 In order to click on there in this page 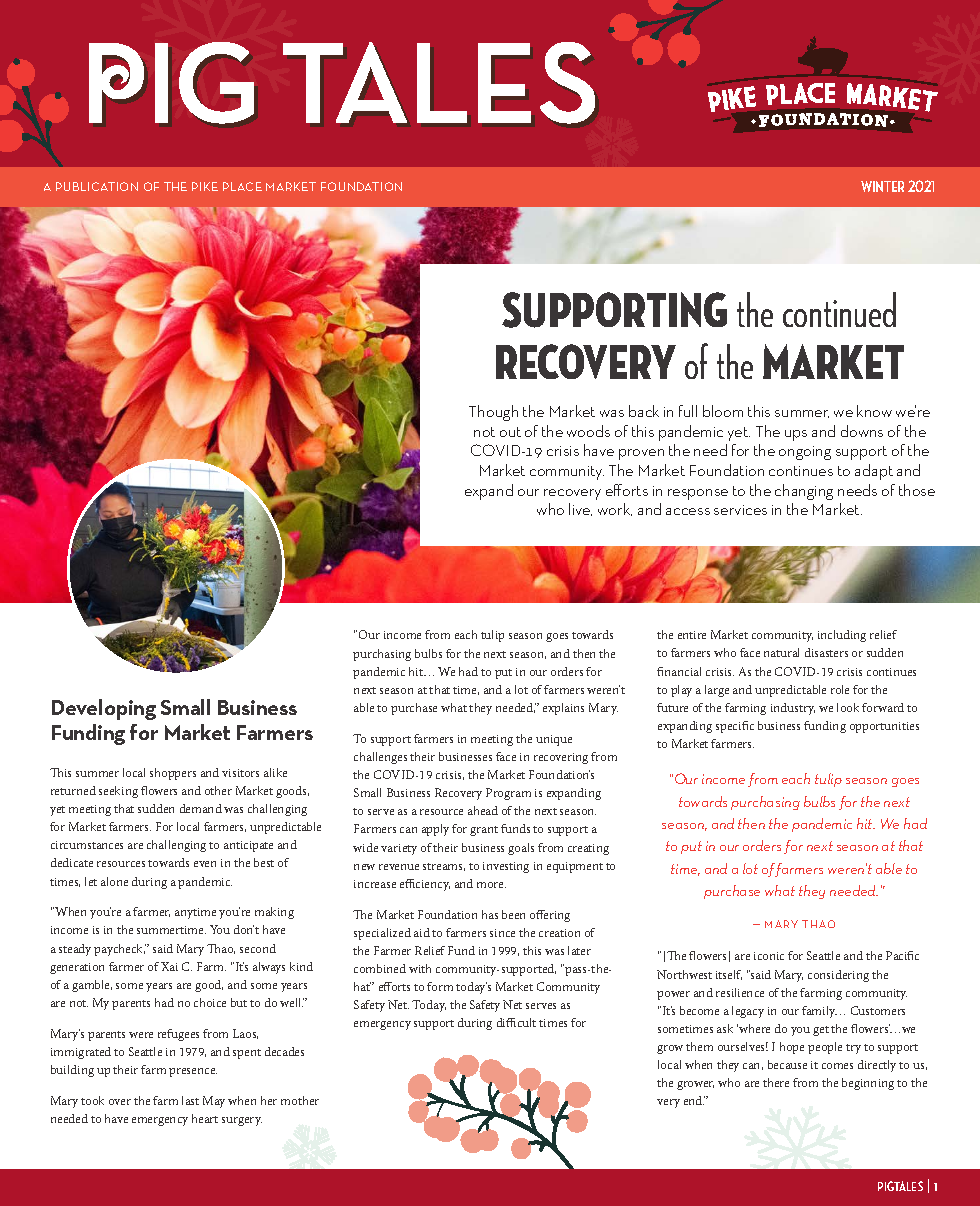, I will do `click(776, 1082)`.
